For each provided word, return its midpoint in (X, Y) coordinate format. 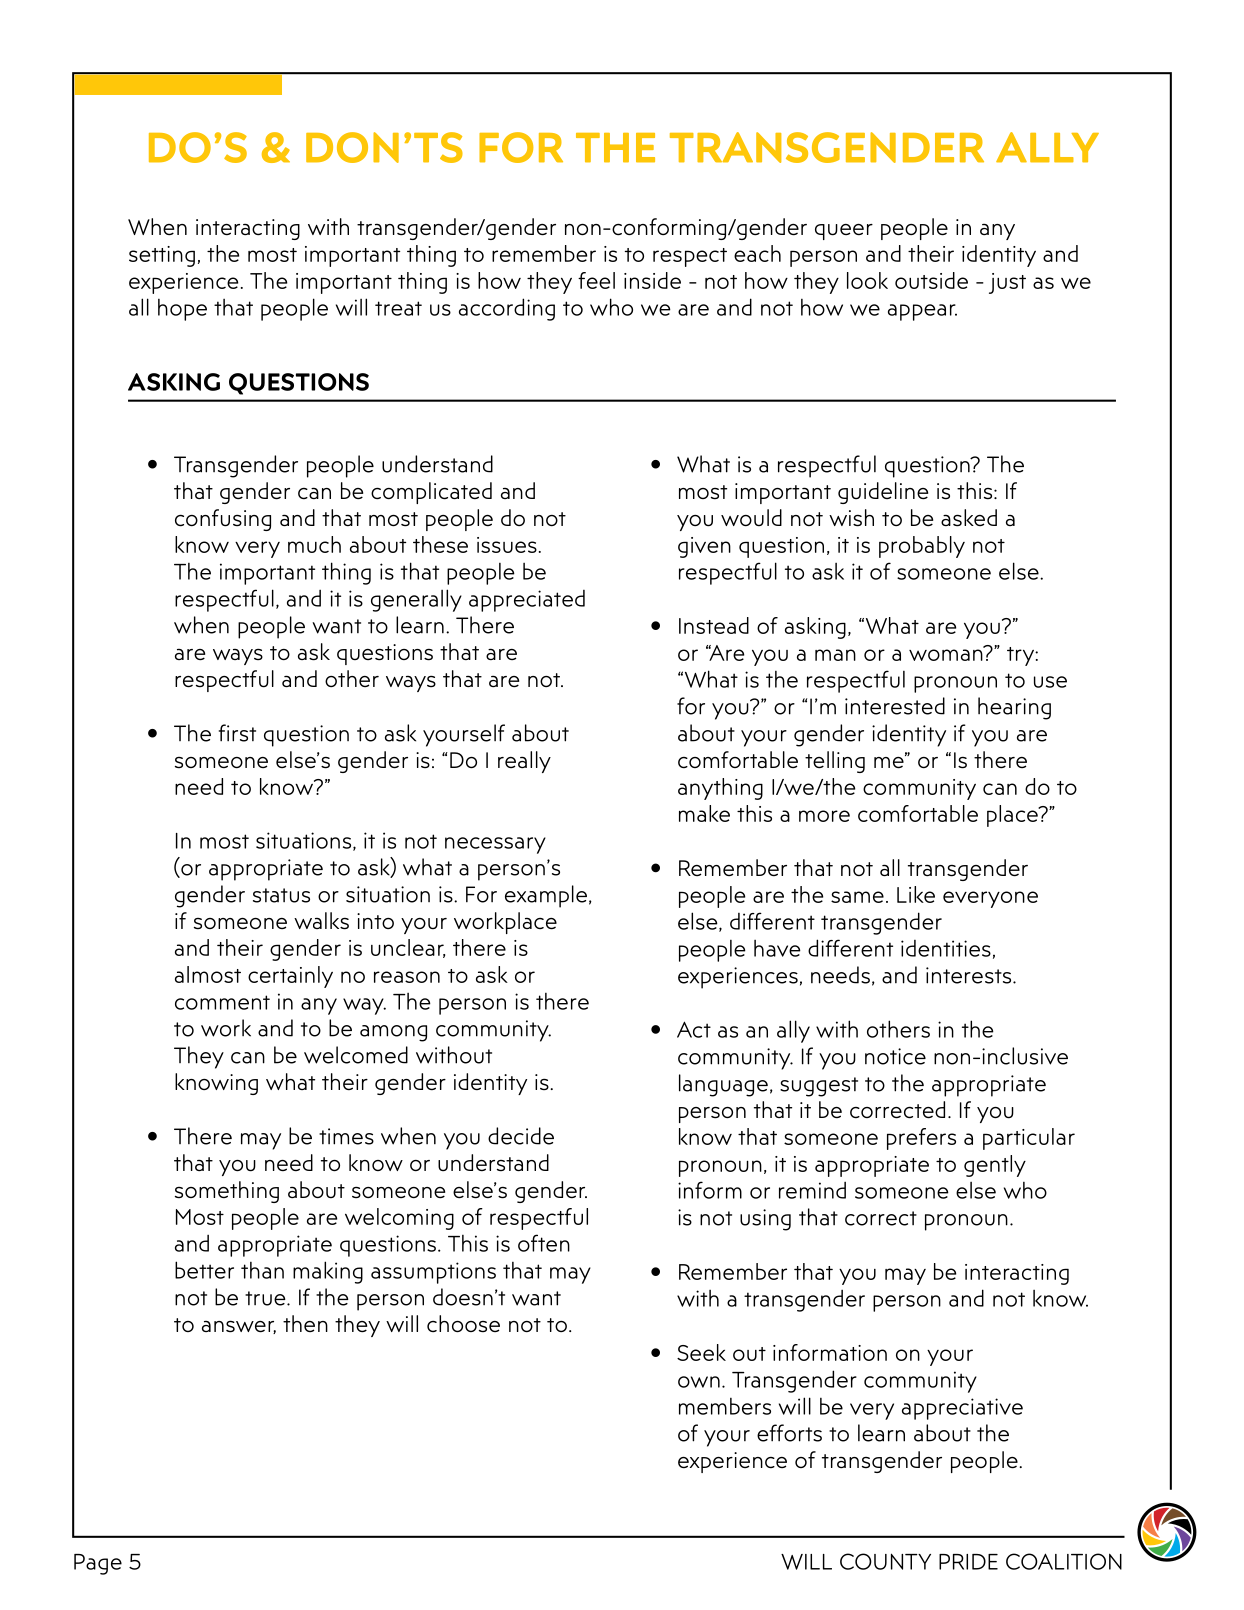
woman (947, 654)
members (725, 1406)
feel (596, 280)
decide (521, 1136)
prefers (921, 1139)
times (346, 1136)
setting (162, 256)
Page (98, 1564)
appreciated (527, 601)
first (237, 733)
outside (931, 280)
